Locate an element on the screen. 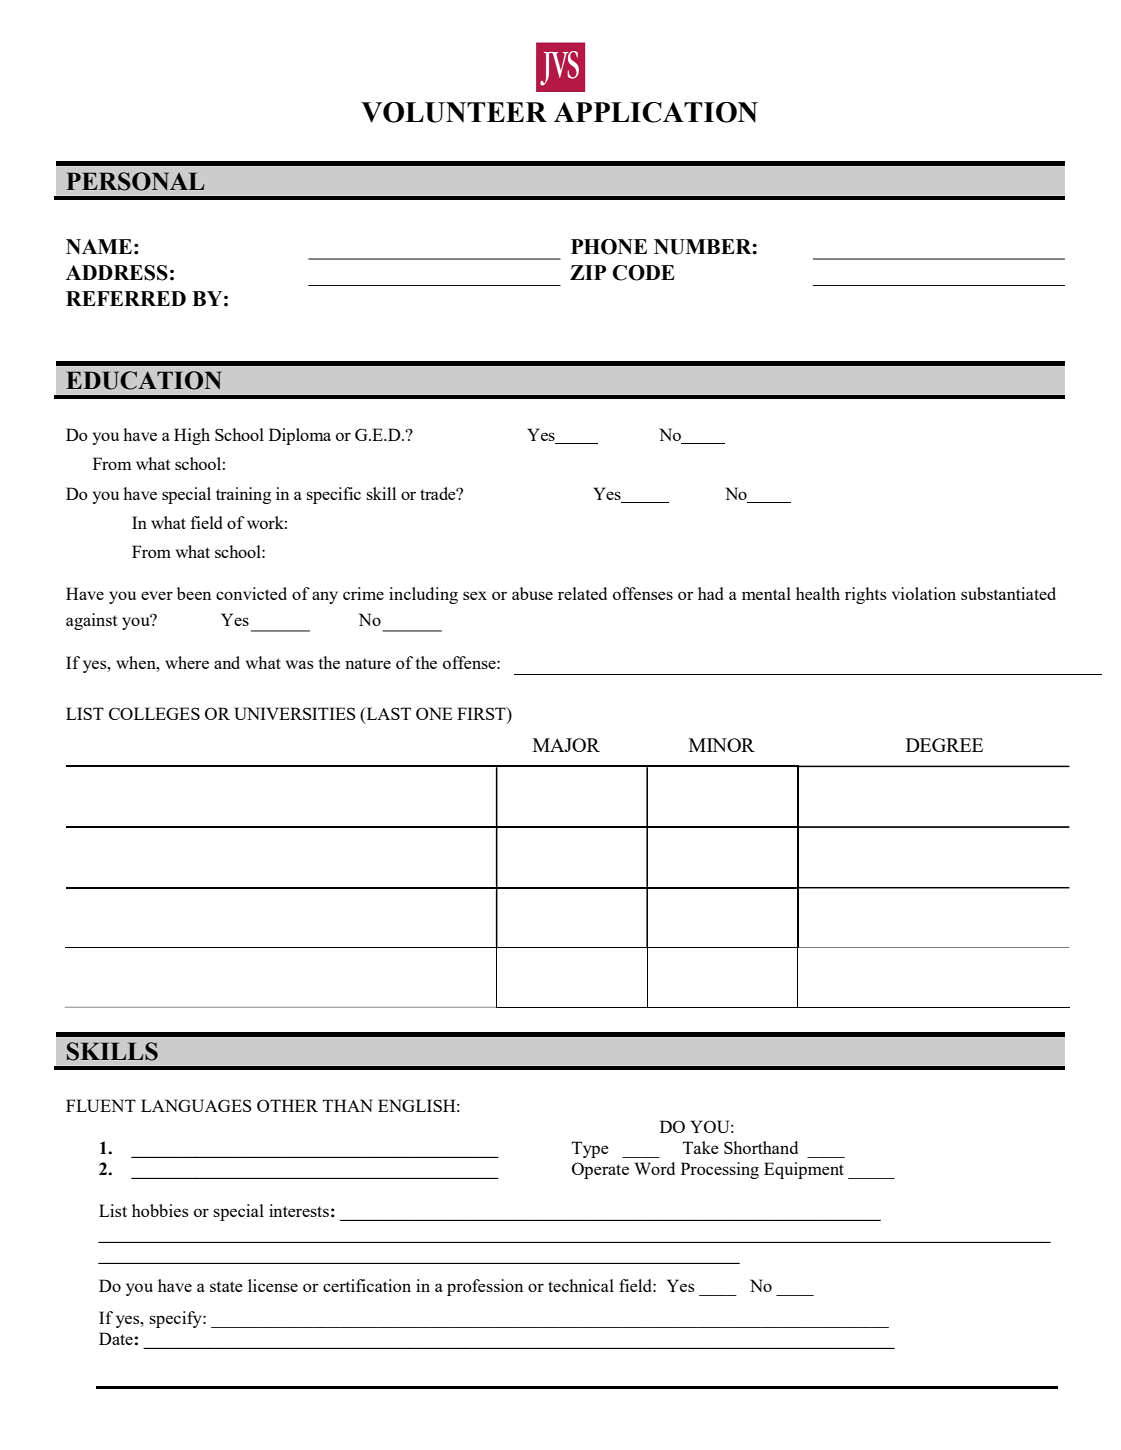 The image size is (1121, 1450). PERSONAL is located at coordinates (135, 181).
